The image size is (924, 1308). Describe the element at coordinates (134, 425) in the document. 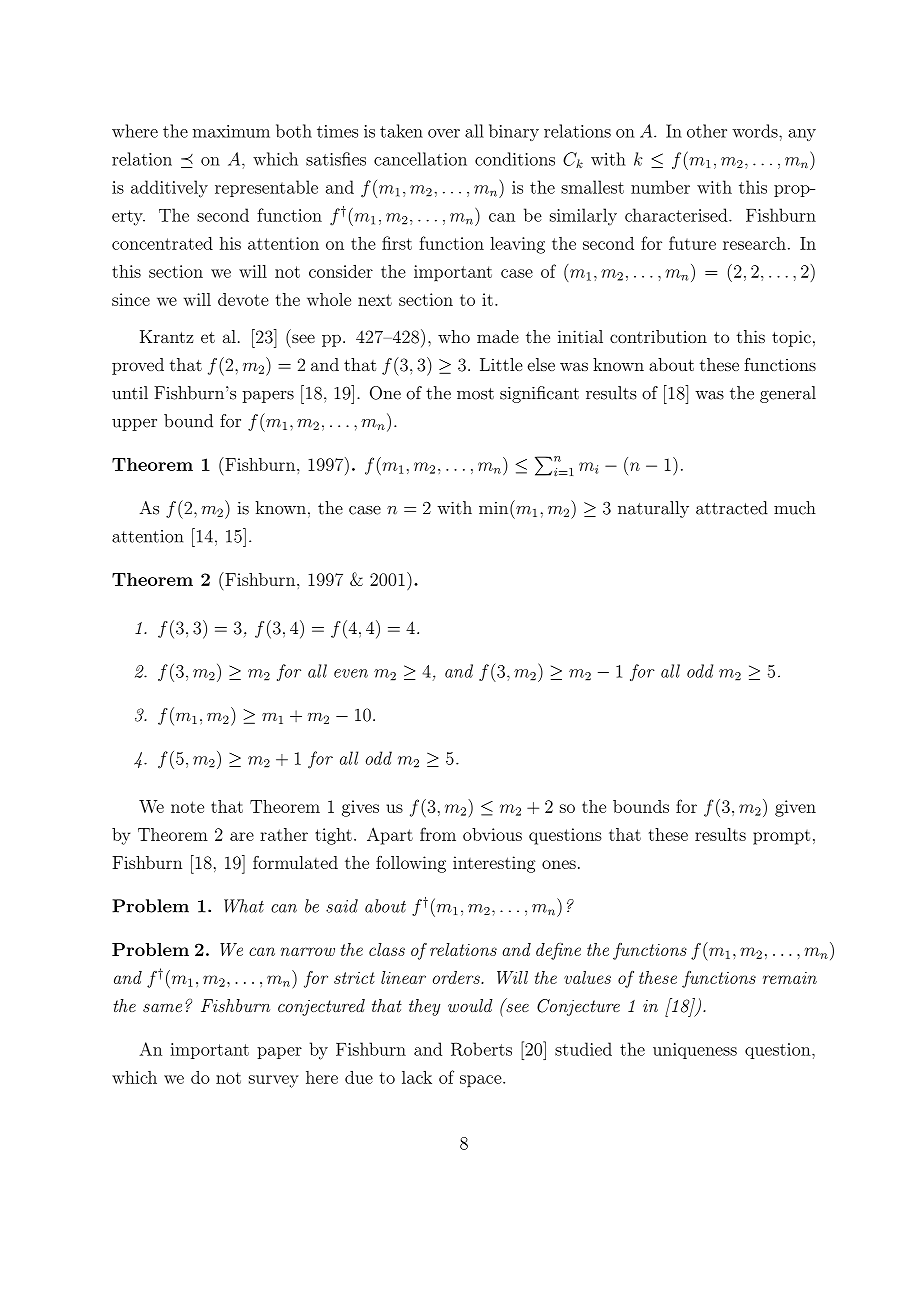

I see `upper` at that location.
